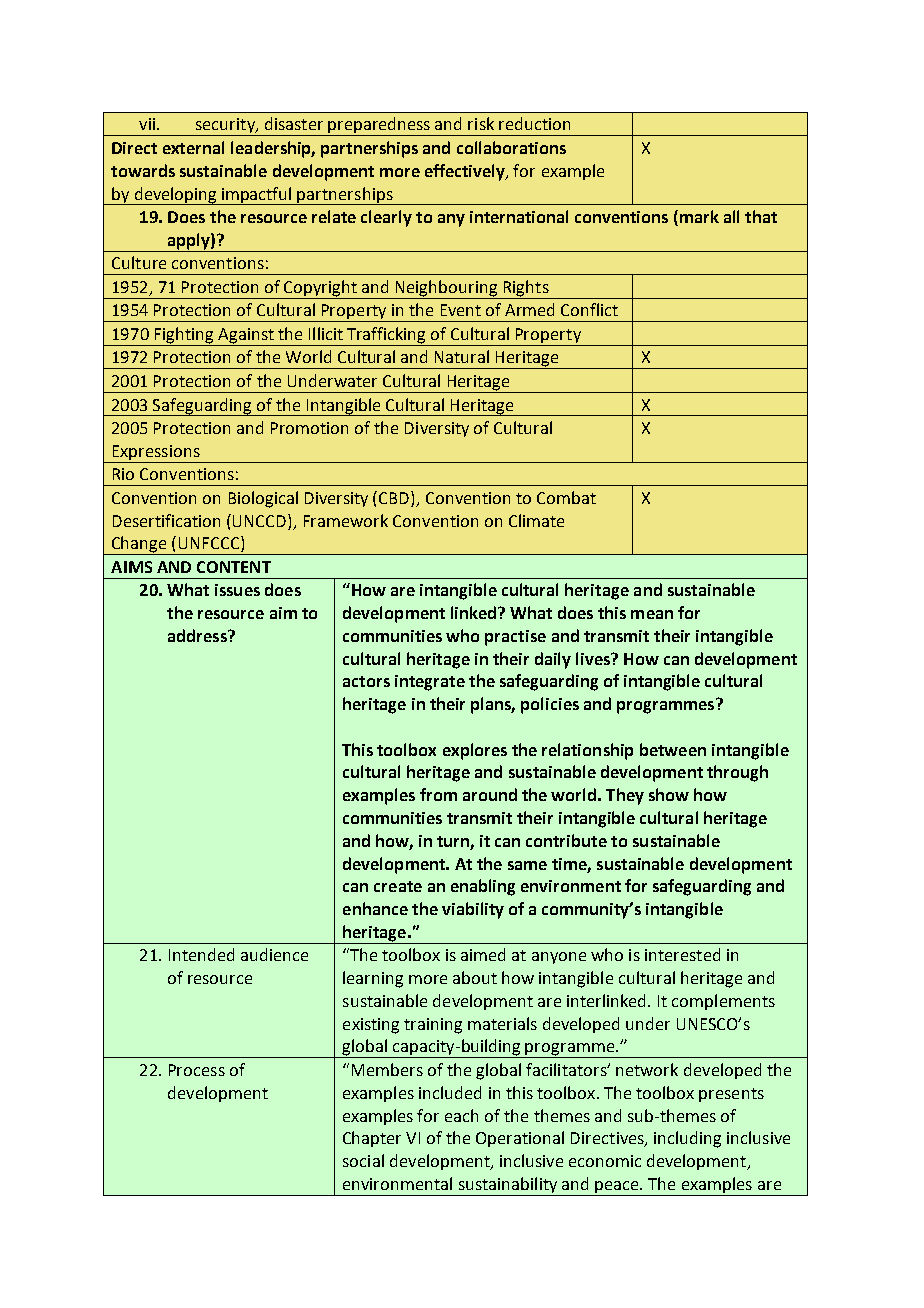 Image resolution: width=924 pixels, height=1308 pixels. Describe the element at coordinates (461, 1115) in the document. I see `each` at that location.
